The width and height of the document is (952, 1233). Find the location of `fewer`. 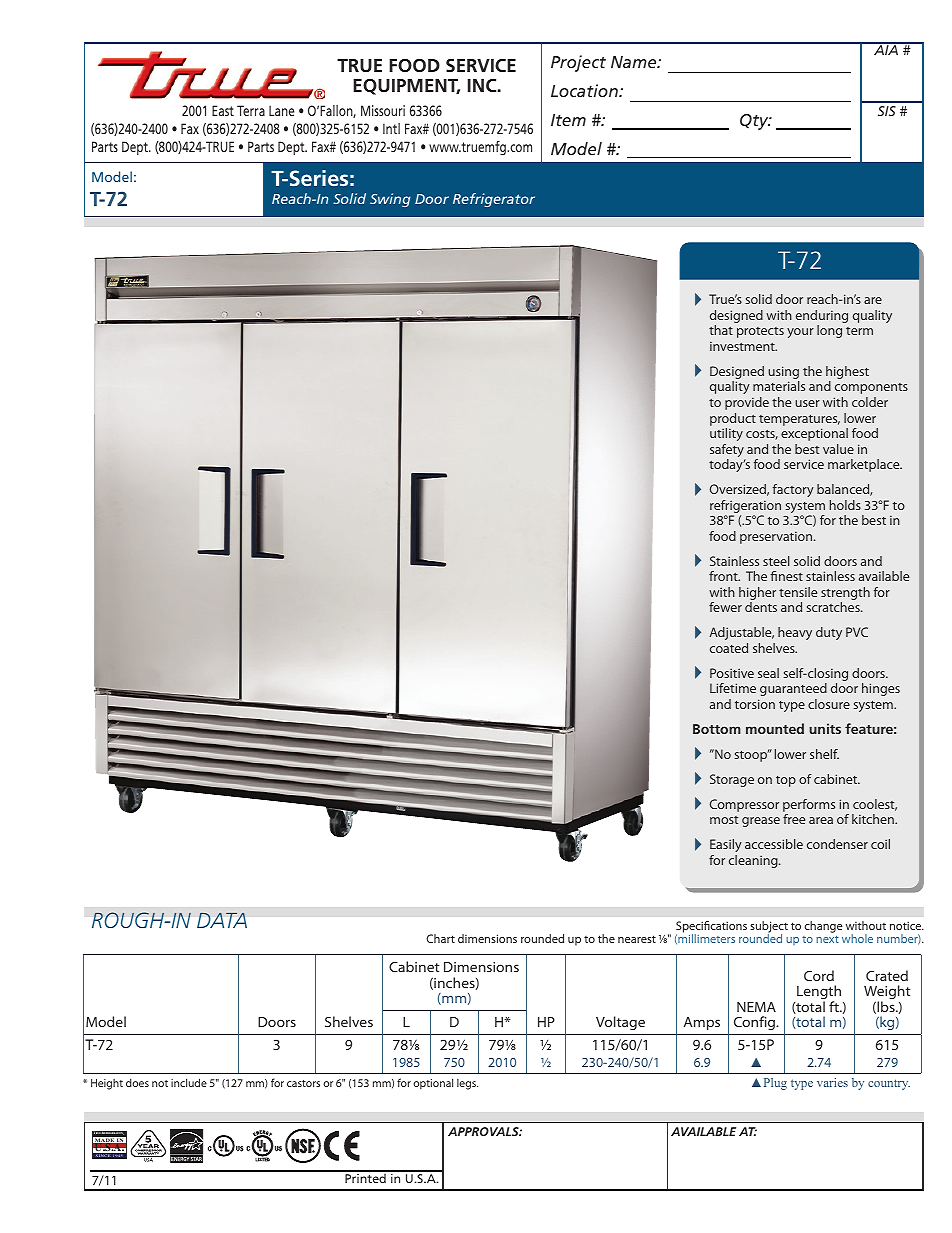

fewer is located at coordinates (725, 607).
